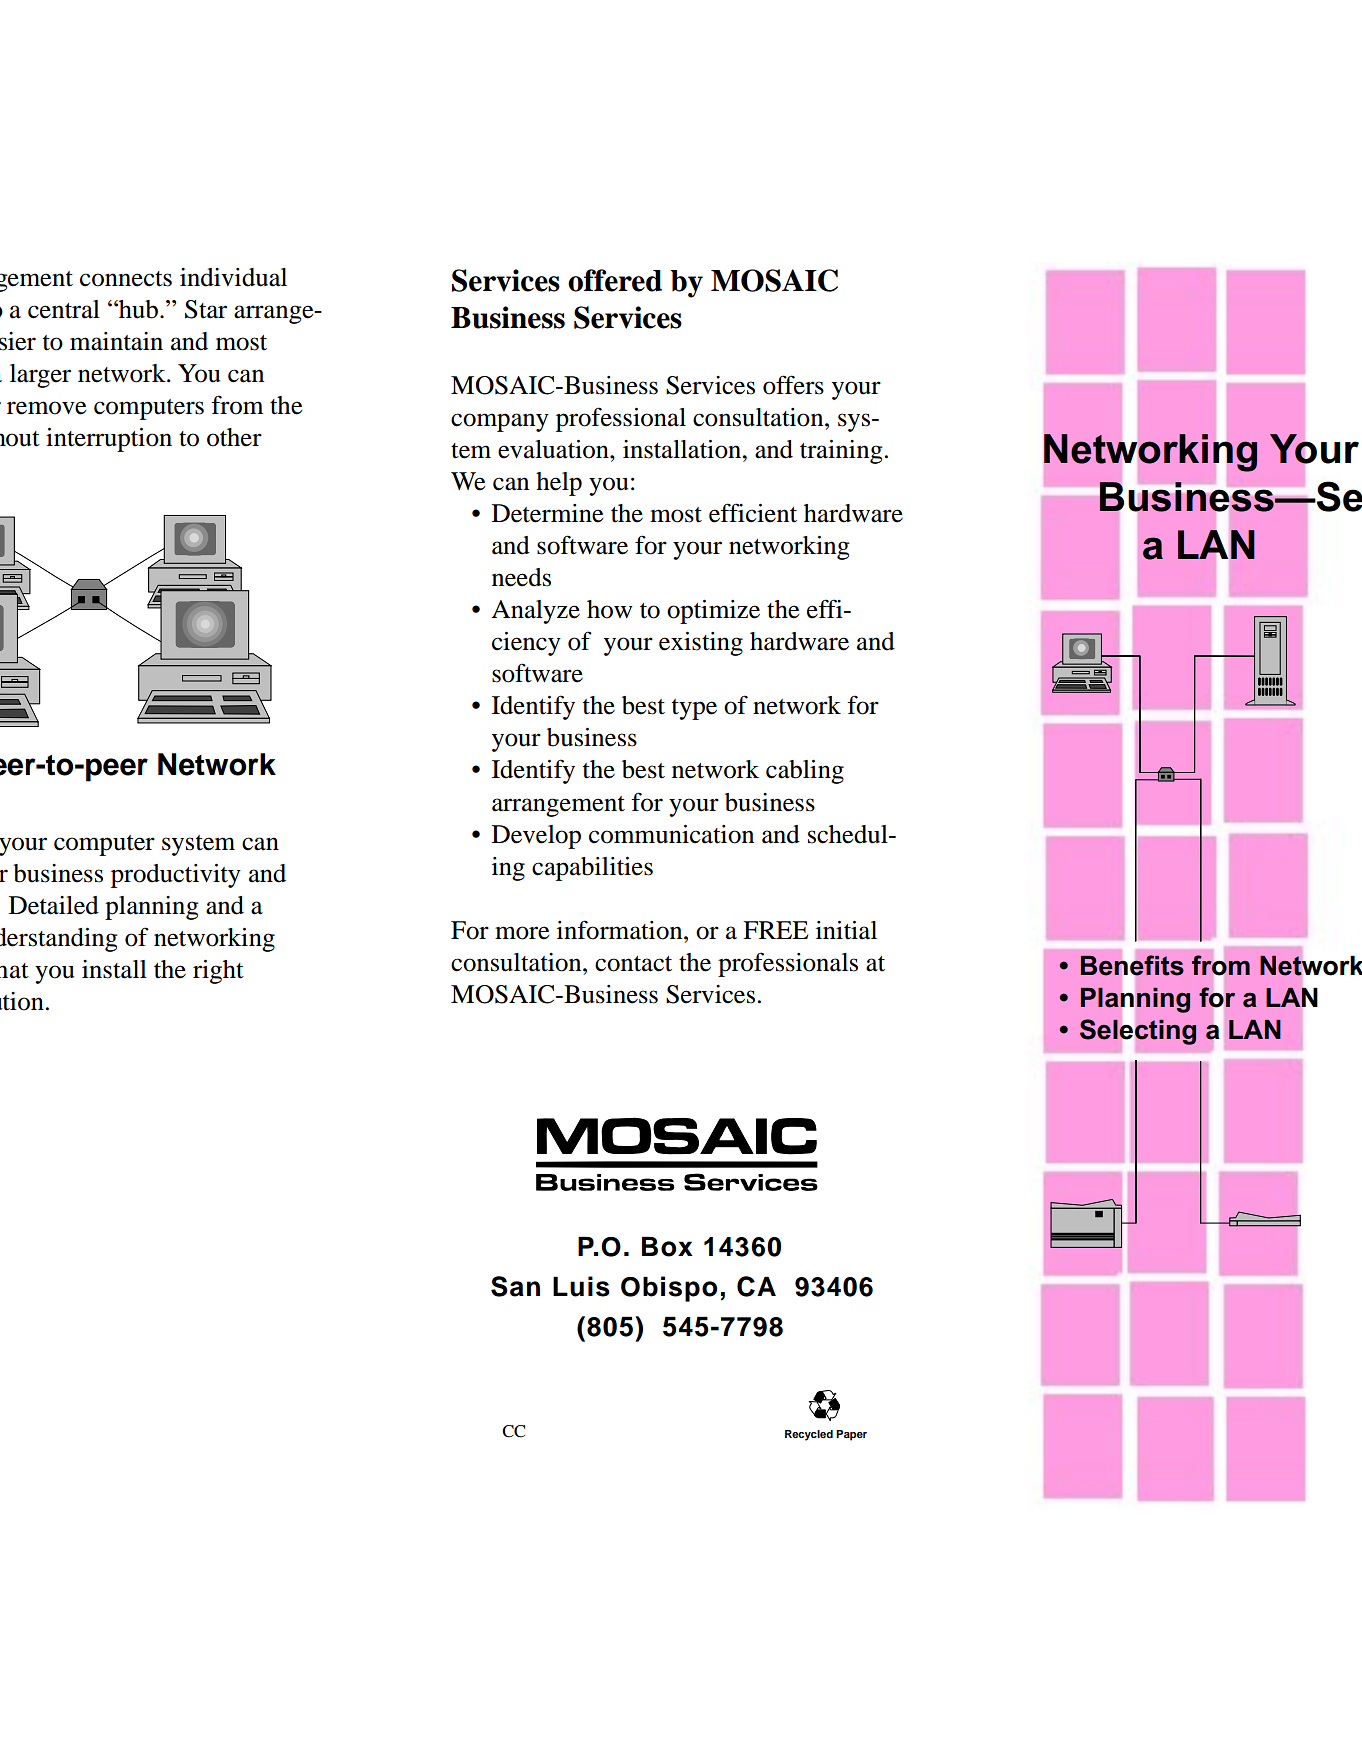 Image resolution: width=1362 pixels, height=1762 pixels. I want to click on training, so click(841, 452).
